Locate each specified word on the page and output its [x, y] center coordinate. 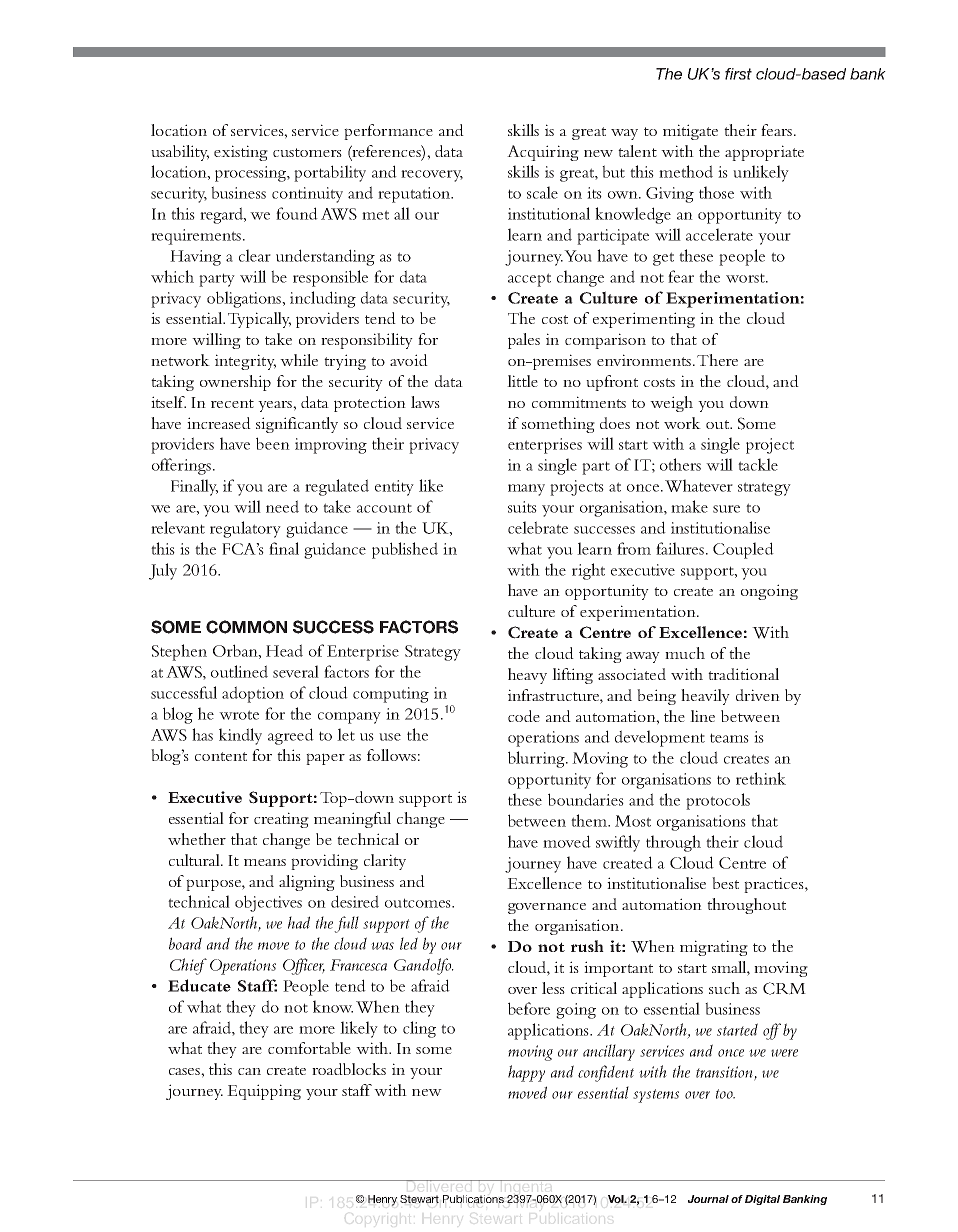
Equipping [264, 1092]
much [685, 653]
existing [241, 153]
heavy [527, 676]
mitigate [690, 132]
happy [526, 1073]
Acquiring [543, 153]
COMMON [246, 627]
